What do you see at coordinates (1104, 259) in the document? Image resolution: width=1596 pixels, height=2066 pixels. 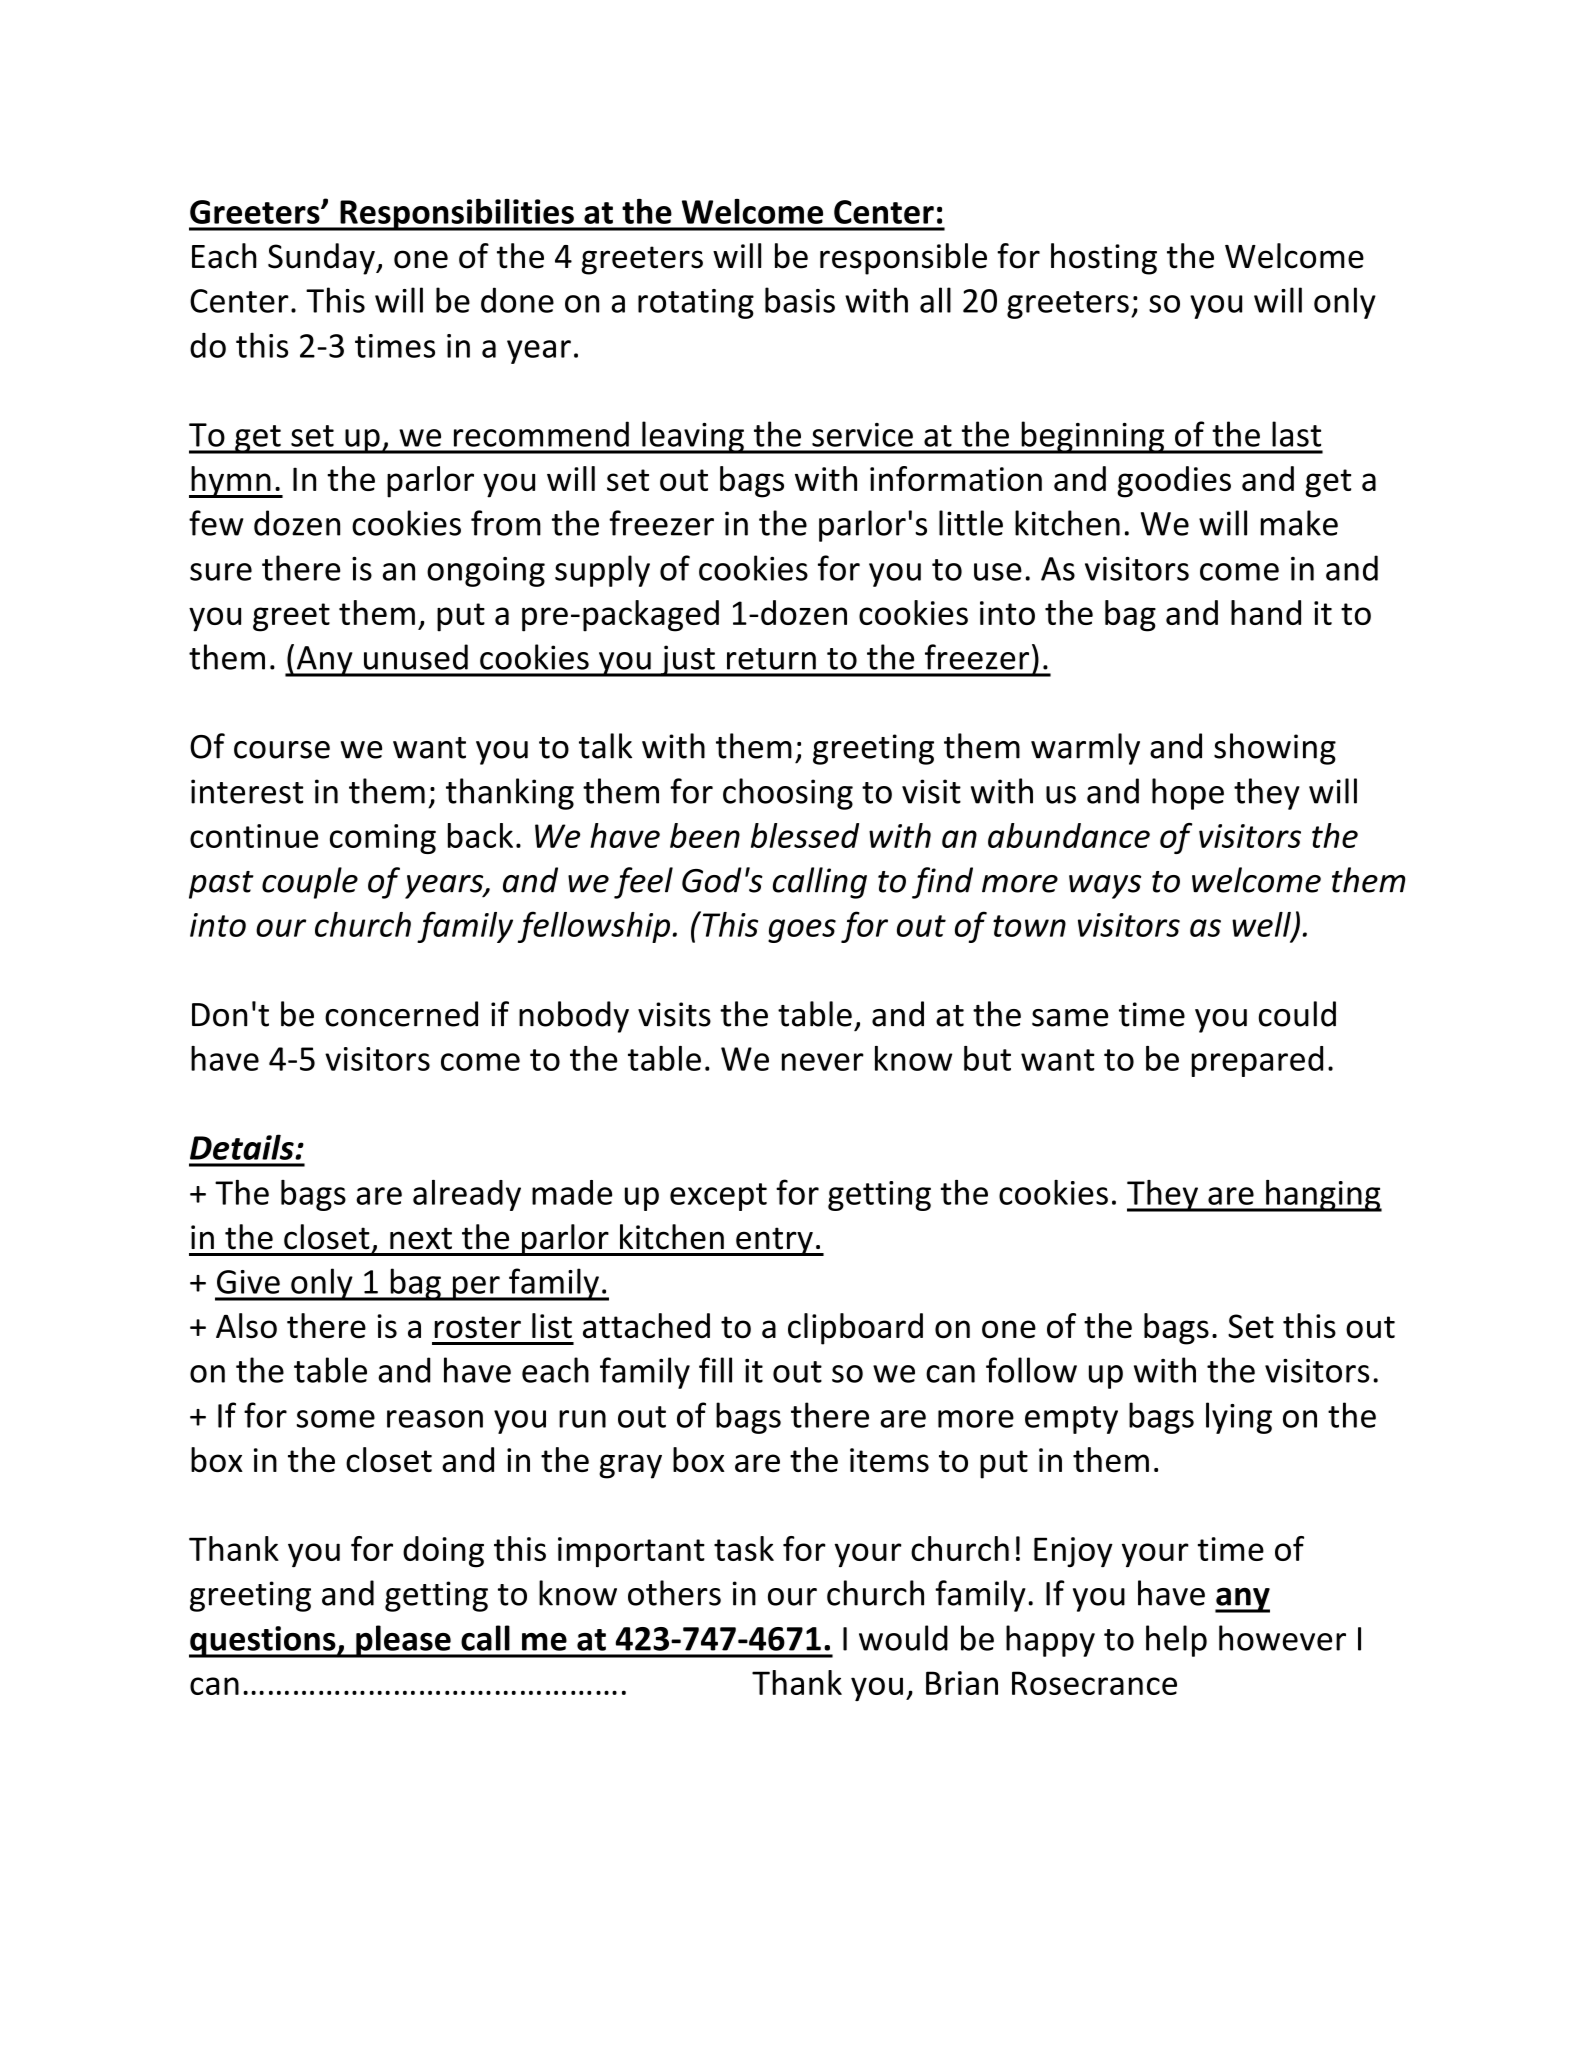 I see `hosting` at bounding box center [1104, 259].
